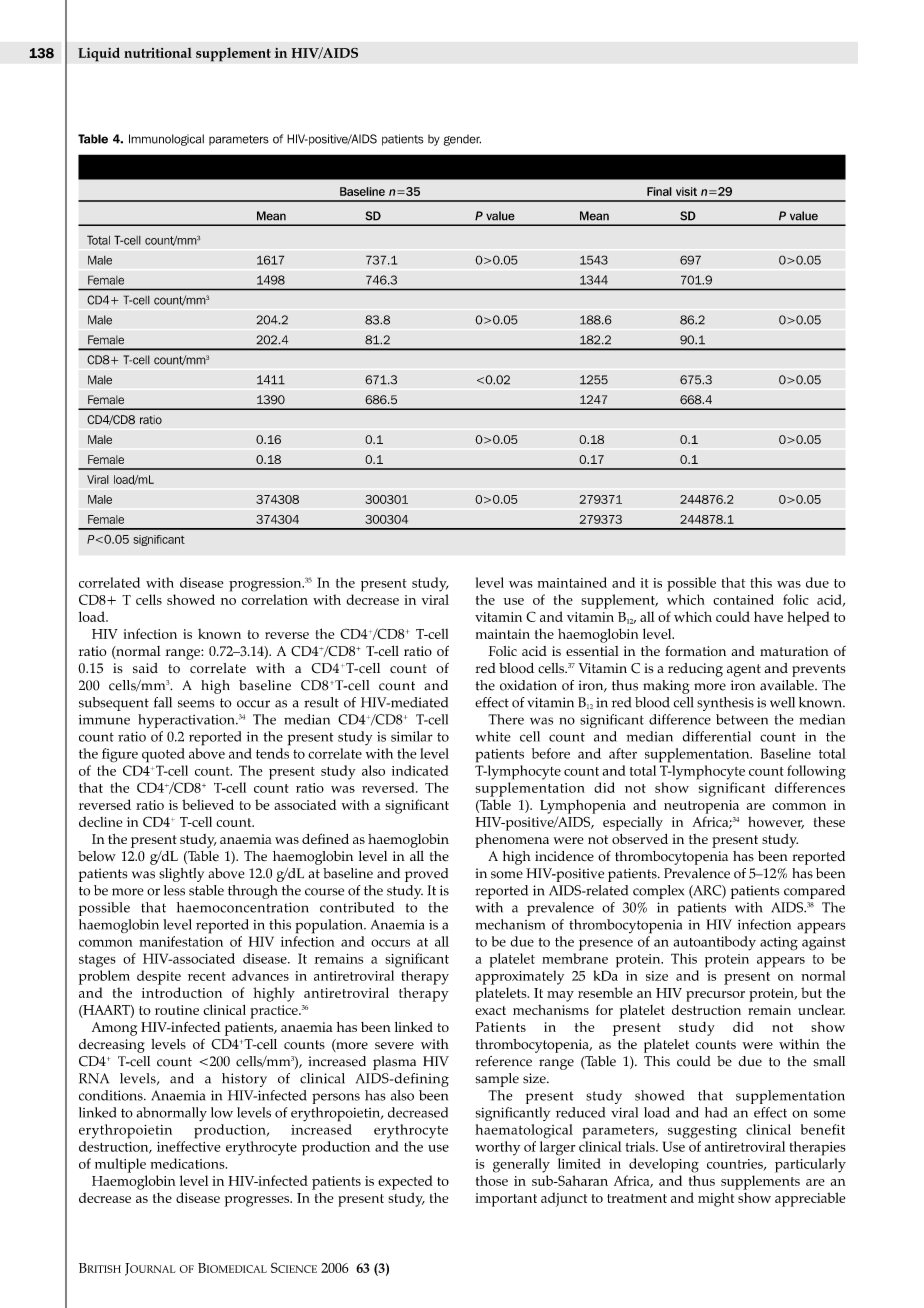 The width and height of the document is (924, 1308). Describe the element at coordinates (492, 1180) in the document. I see `those` at that location.
